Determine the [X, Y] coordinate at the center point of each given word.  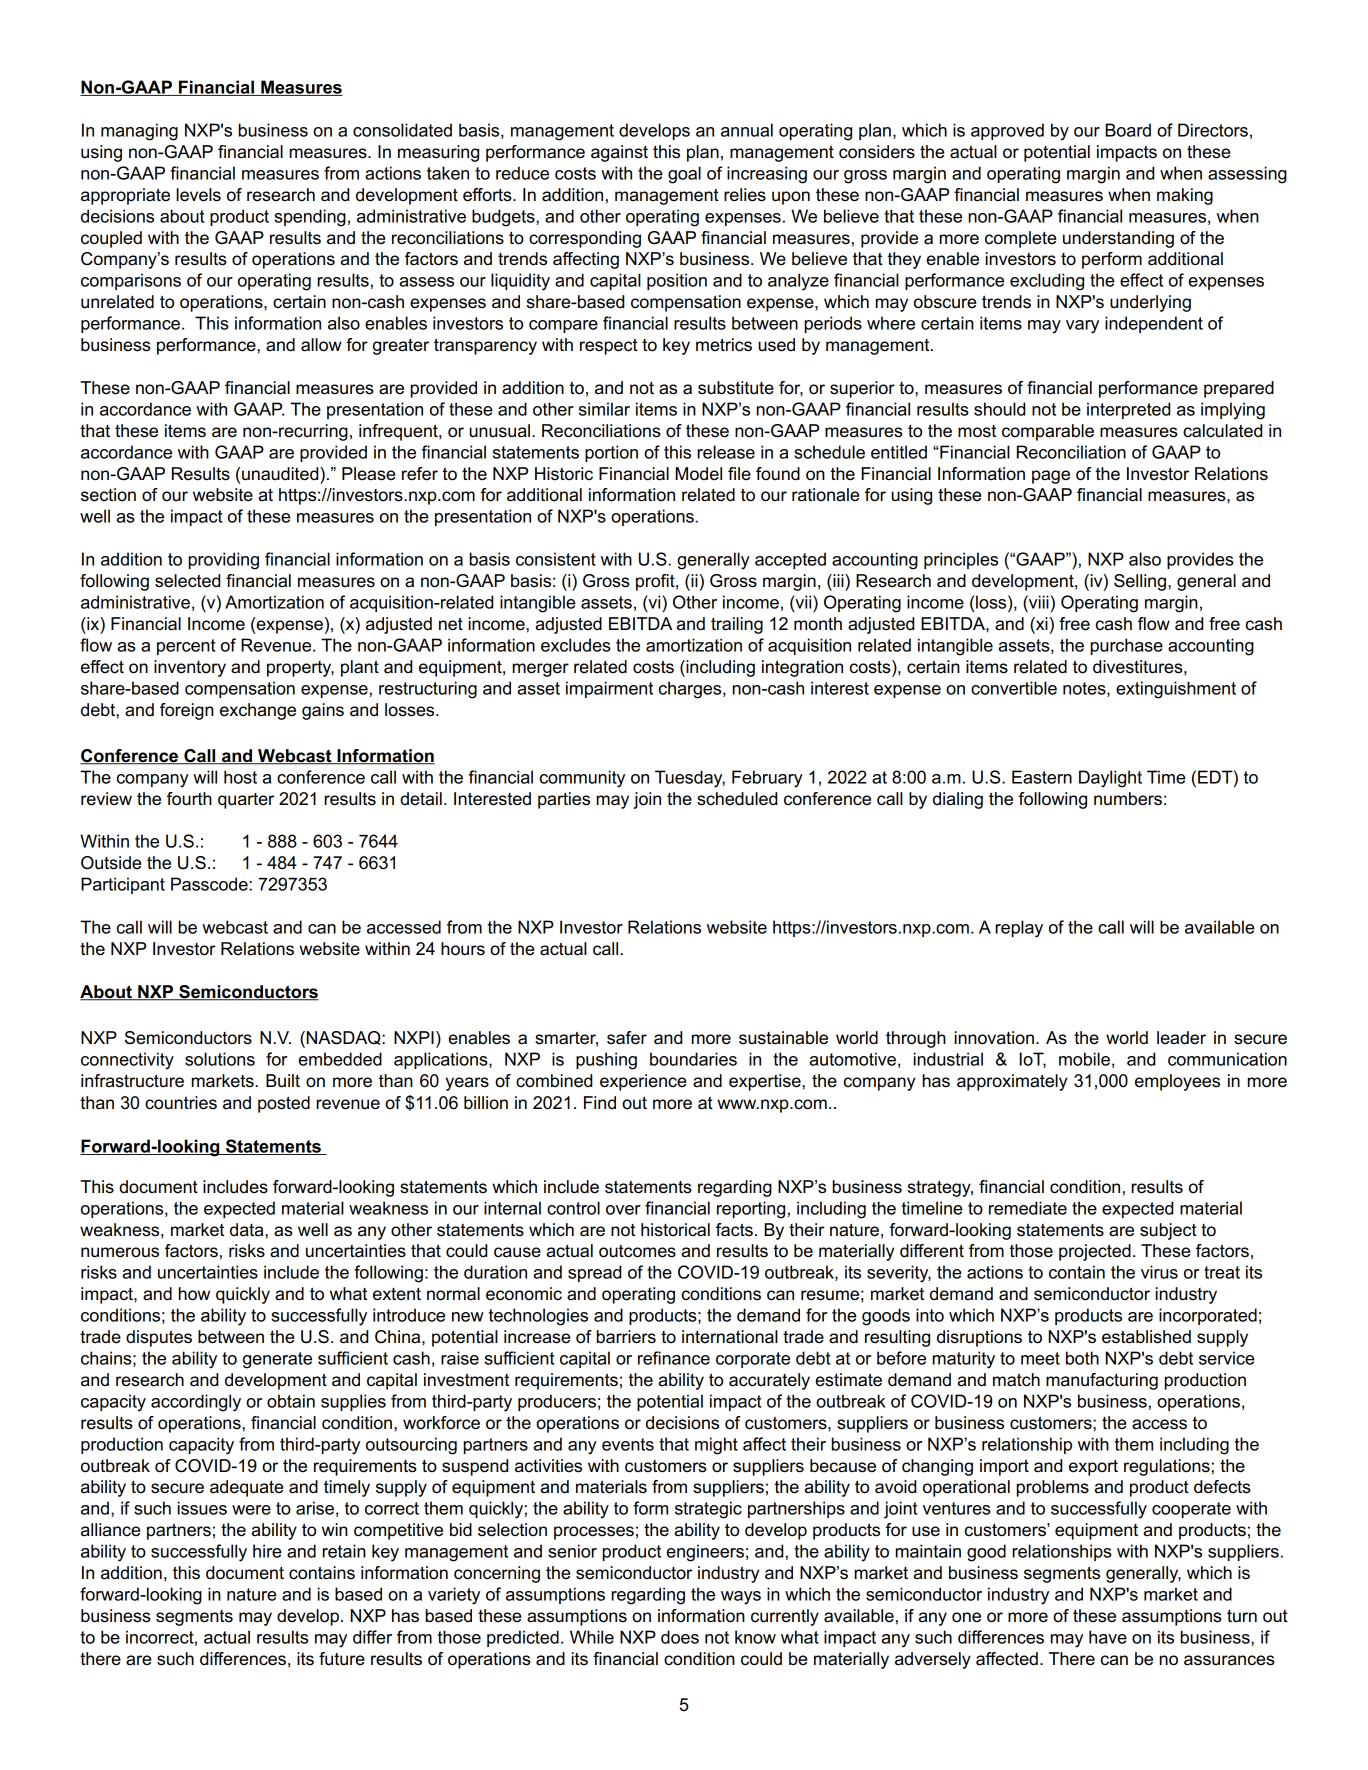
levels [198, 195]
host [240, 777]
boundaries [693, 1059]
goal [684, 175]
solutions [220, 1059]
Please [368, 474]
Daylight [1110, 779]
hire [267, 1551]
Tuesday [690, 779]
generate [277, 1360]
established [1146, 1337]
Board [1128, 130]
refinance [674, 1358]
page [1051, 477]
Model [699, 474]
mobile [1084, 1059]
